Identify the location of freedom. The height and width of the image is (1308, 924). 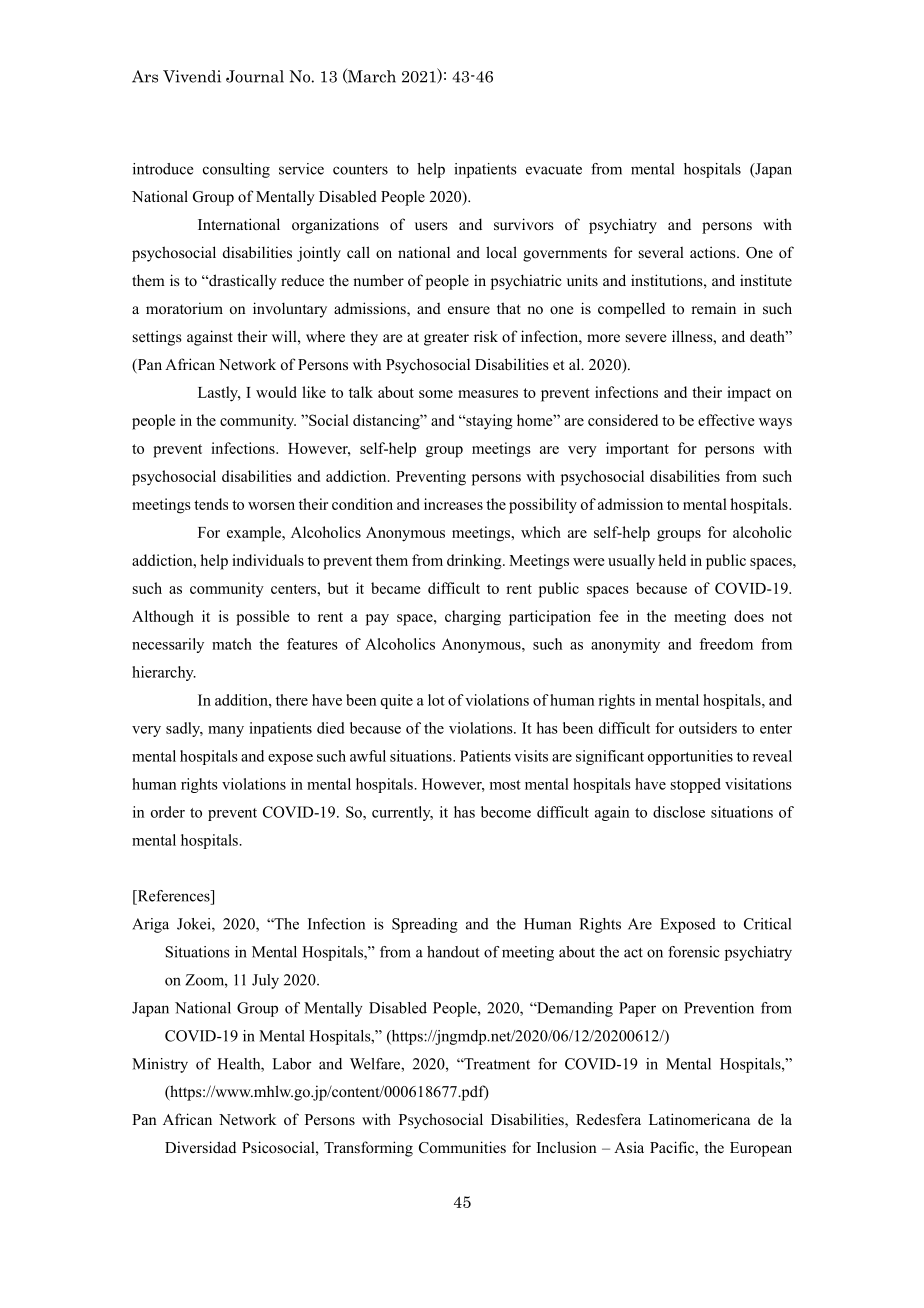
(726, 644).
